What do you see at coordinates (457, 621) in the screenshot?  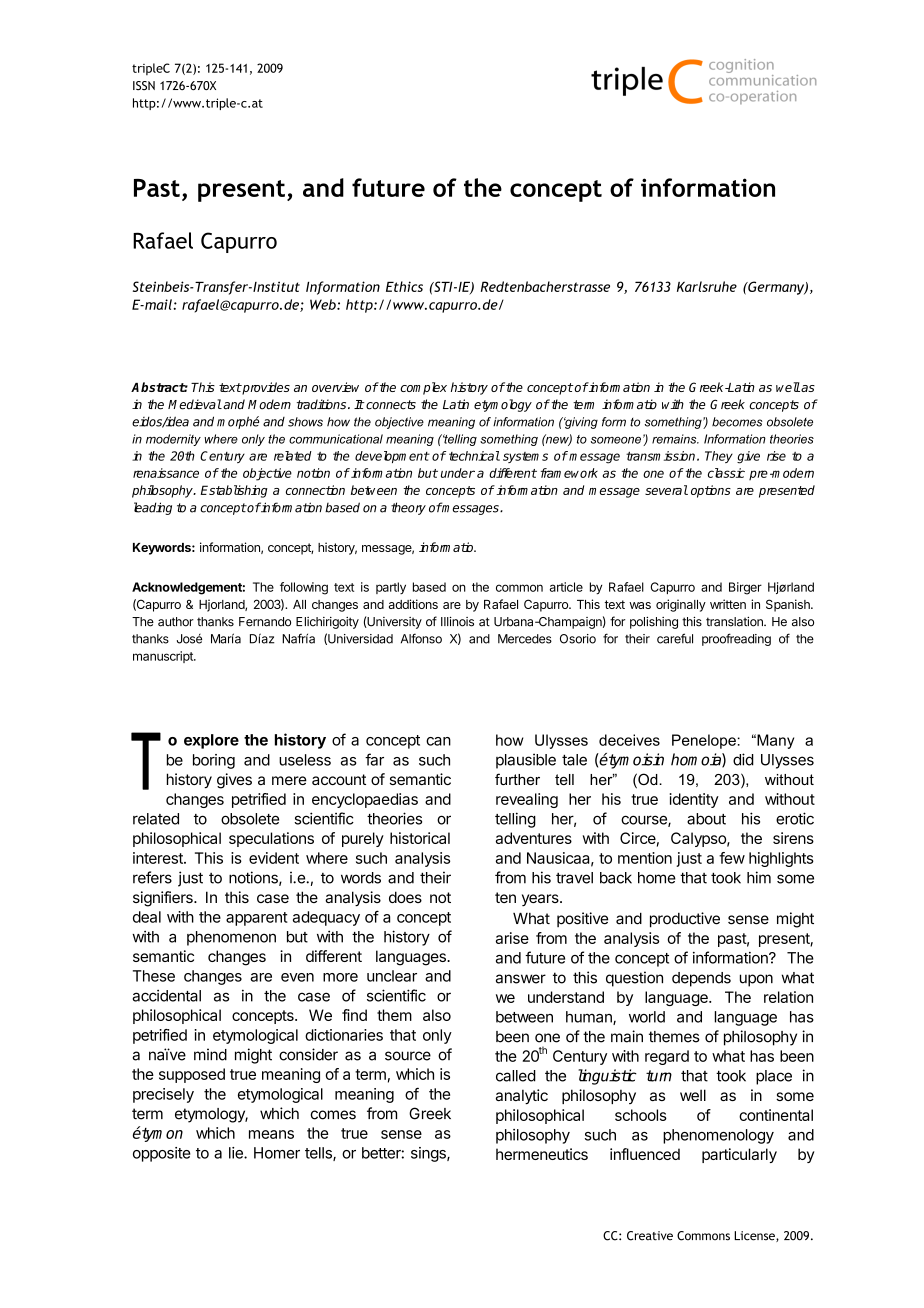 I see `Illinois` at bounding box center [457, 621].
